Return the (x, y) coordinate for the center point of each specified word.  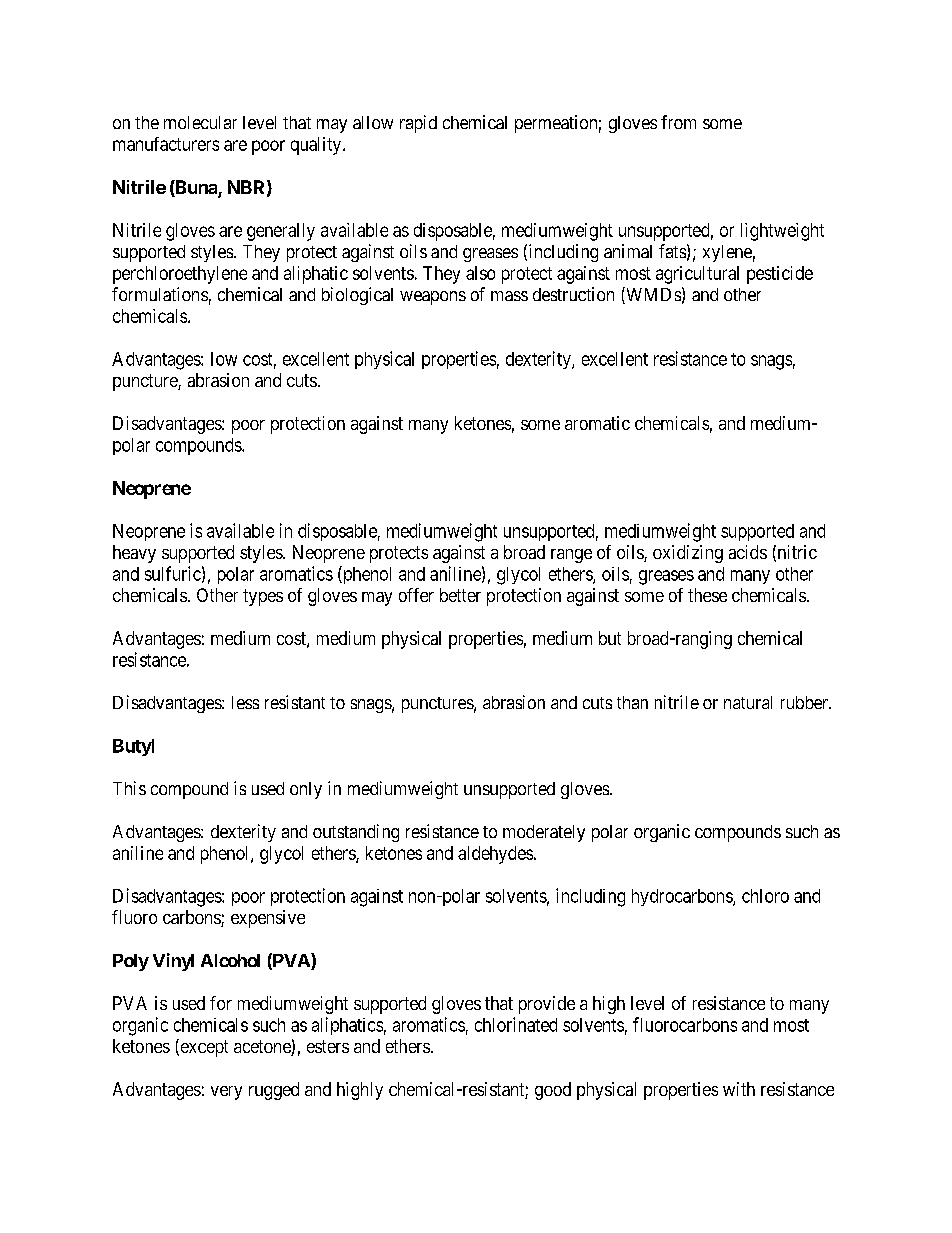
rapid (418, 124)
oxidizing (688, 554)
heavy (134, 554)
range (571, 556)
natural (748, 702)
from (678, 122)
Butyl (133, 747)
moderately (544, 833)
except (203, 1048)
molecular (200, 122)
